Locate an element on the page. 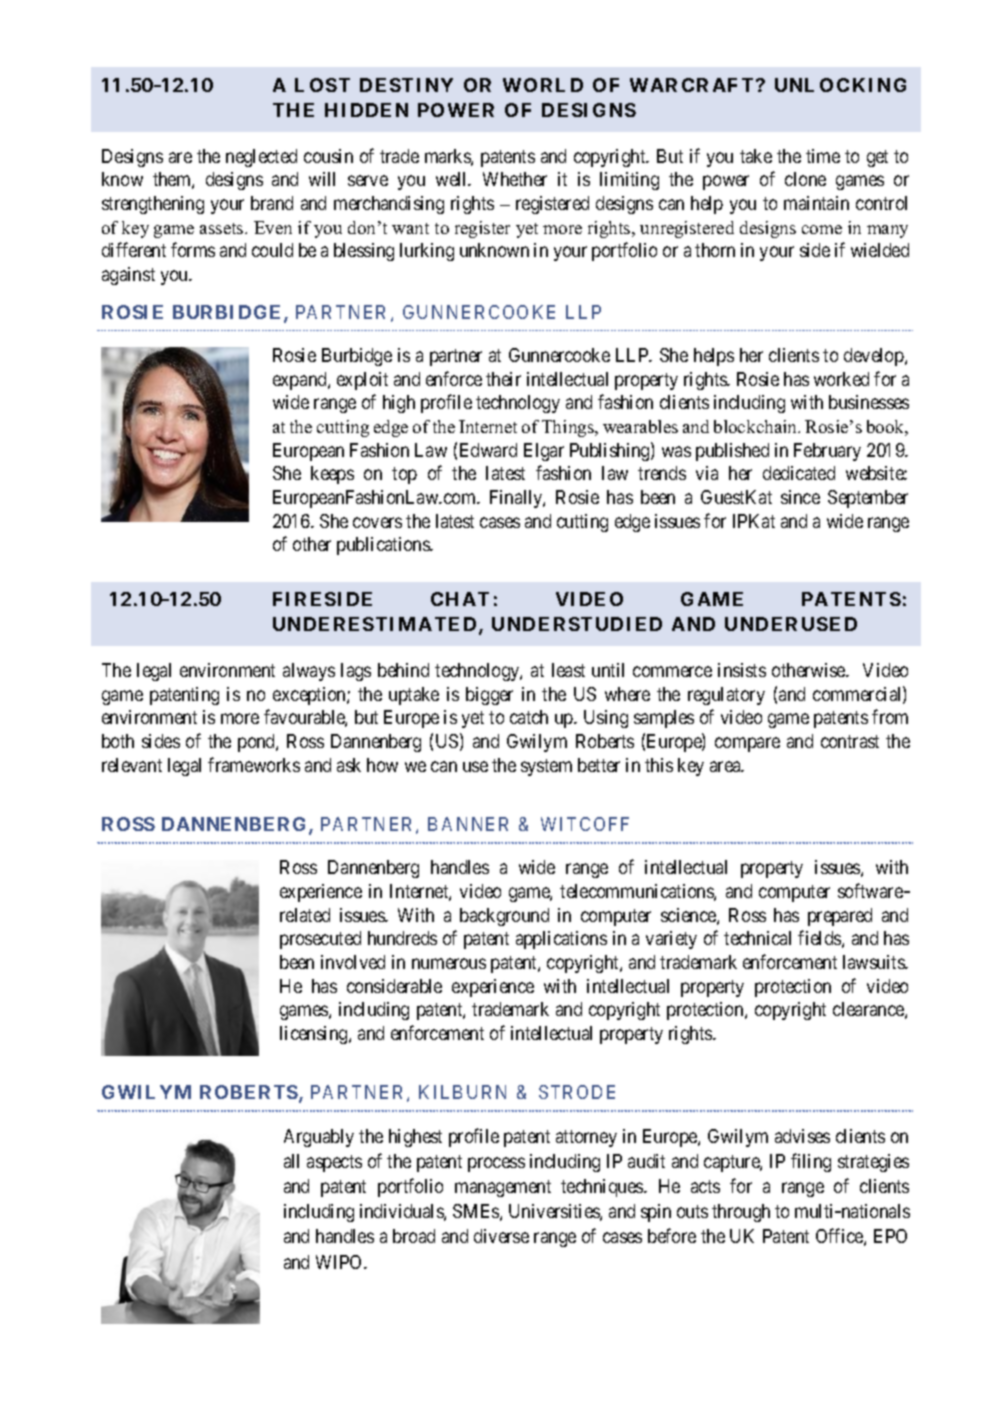  WIPO is located at coordinates (340, 1262).
